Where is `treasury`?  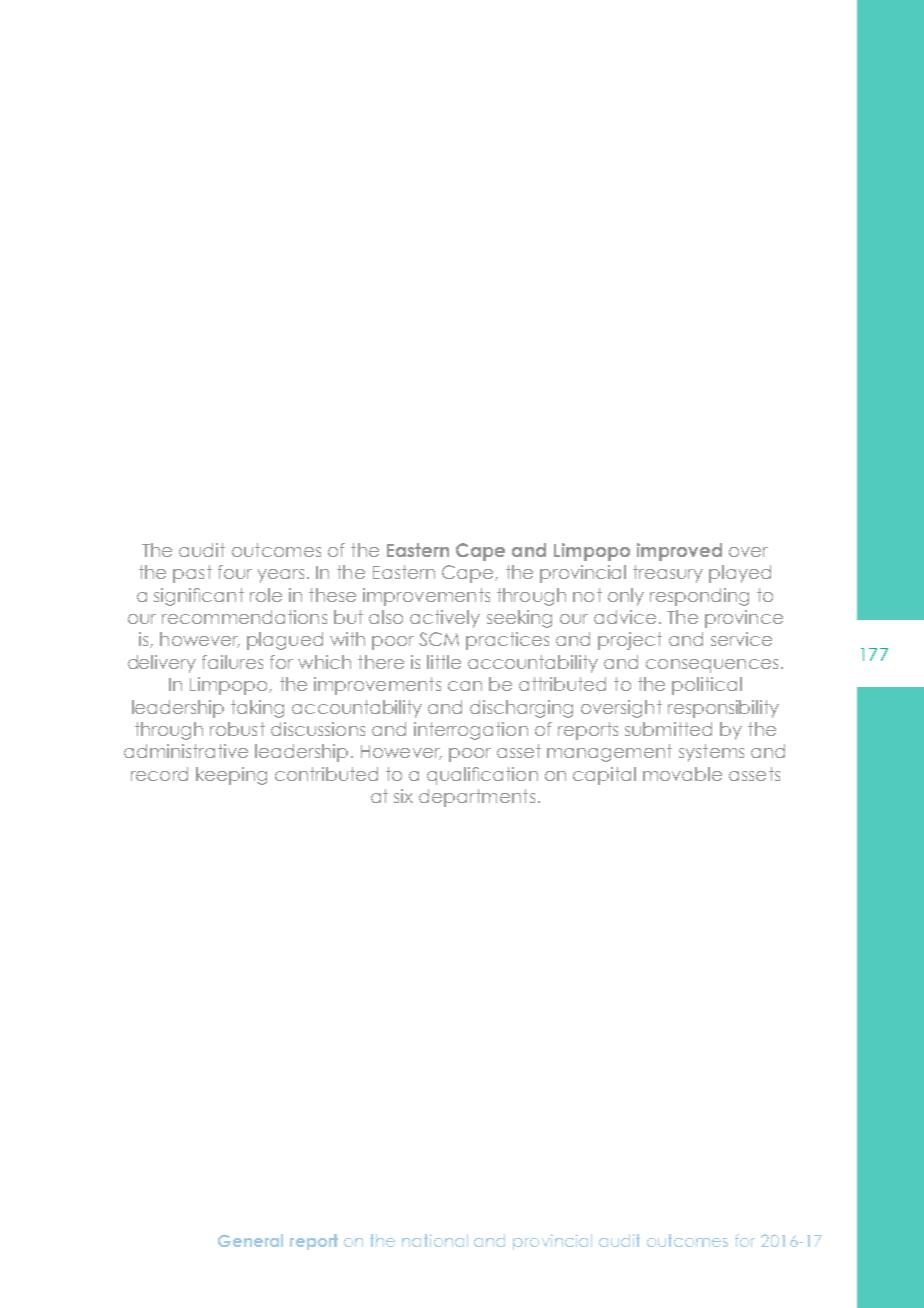
treasury is located at coordinates (668, 574).
